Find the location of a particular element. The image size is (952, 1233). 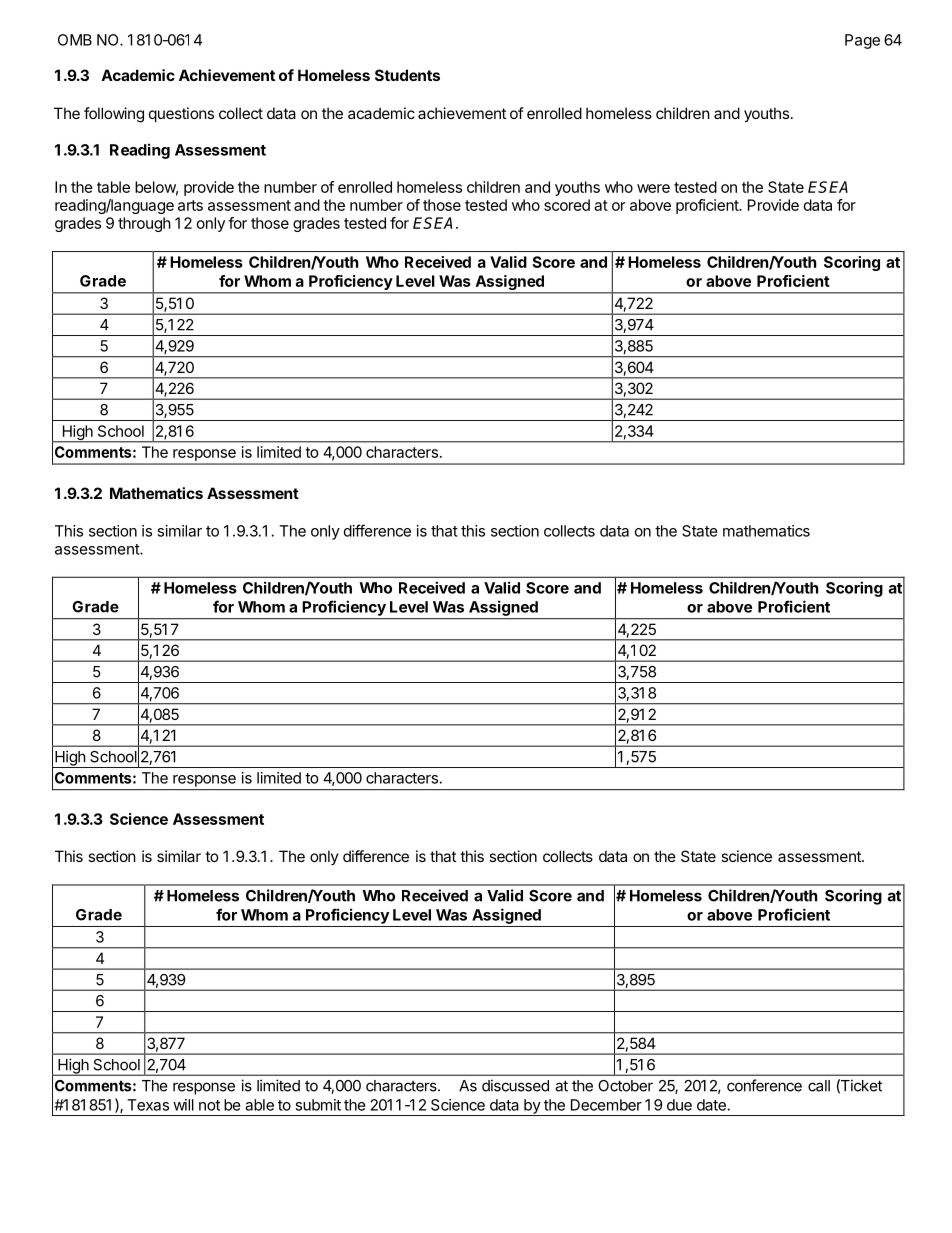

through is located at coordinates (144, 224).
